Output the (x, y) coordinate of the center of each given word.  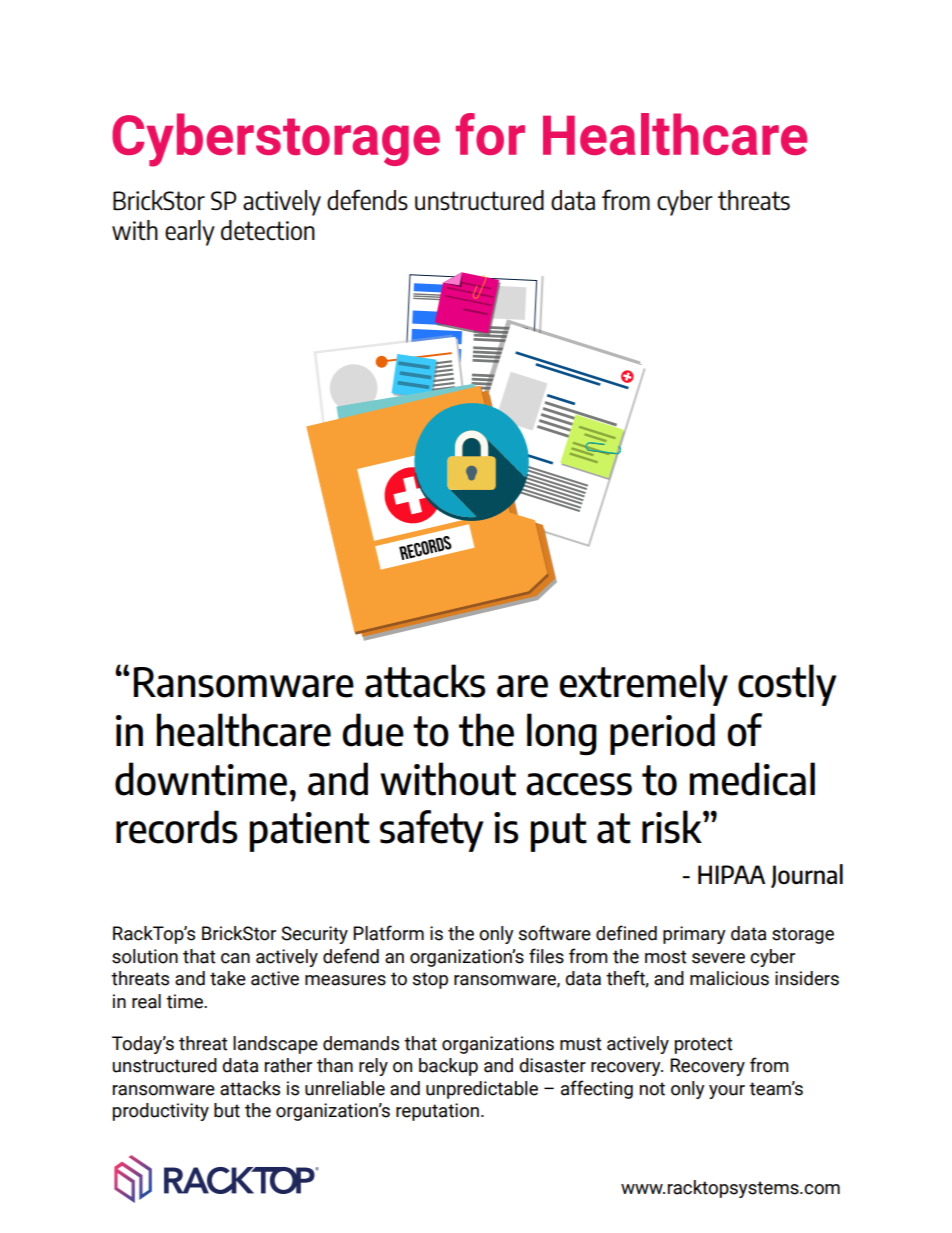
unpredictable (482, 1090)
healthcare (244, 730)
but (227, 1110)
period (662, 734)
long (562, 734)
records (177, 827)
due (373, 730)
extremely (643, 685)
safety (431, 831)
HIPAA (731, 874)
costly (787, 685)
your (727, 1092)
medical (752, 779)
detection (268, 230)
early (190, 233)
